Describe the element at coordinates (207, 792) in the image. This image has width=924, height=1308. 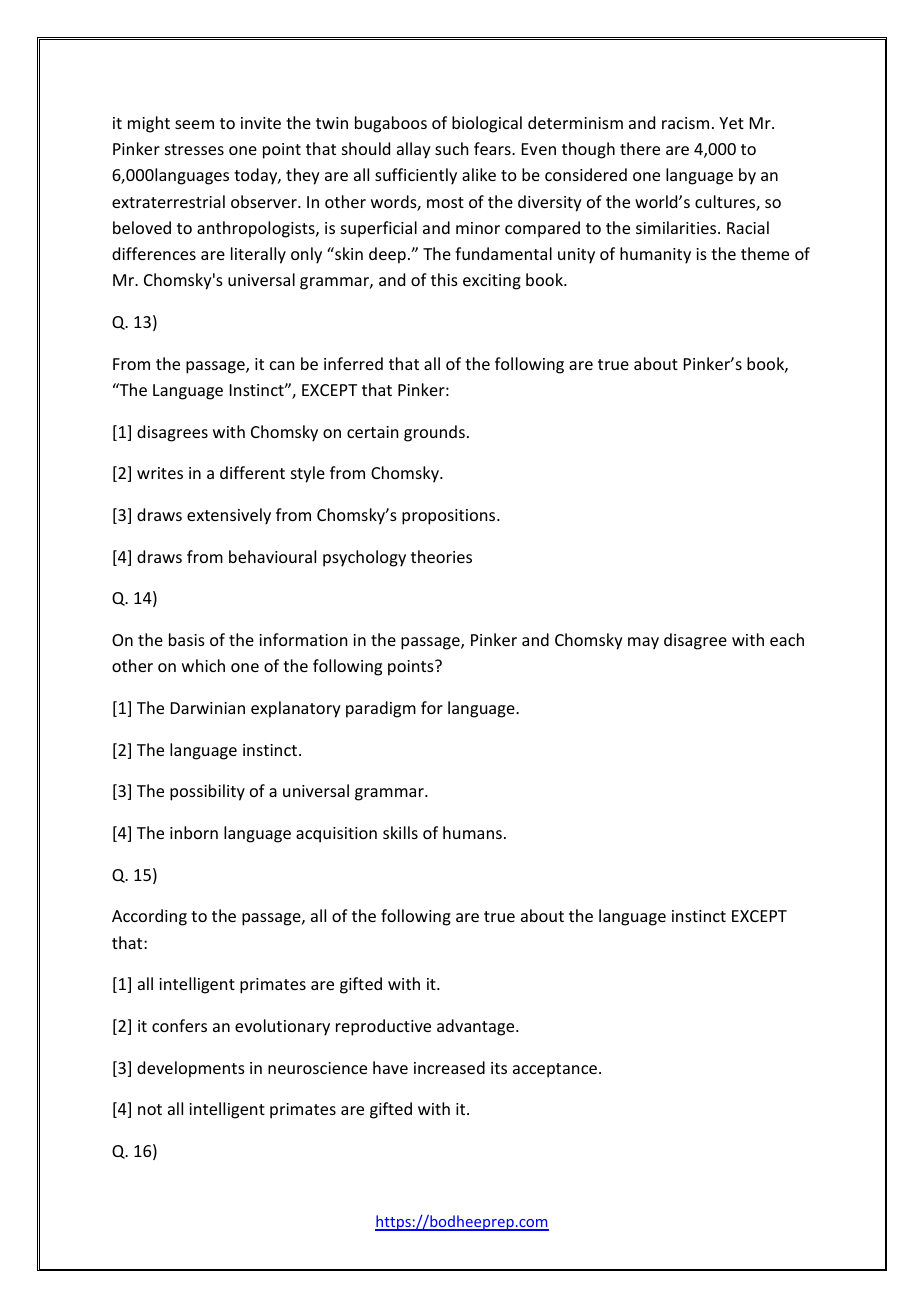
I see `possibility` at that location.
